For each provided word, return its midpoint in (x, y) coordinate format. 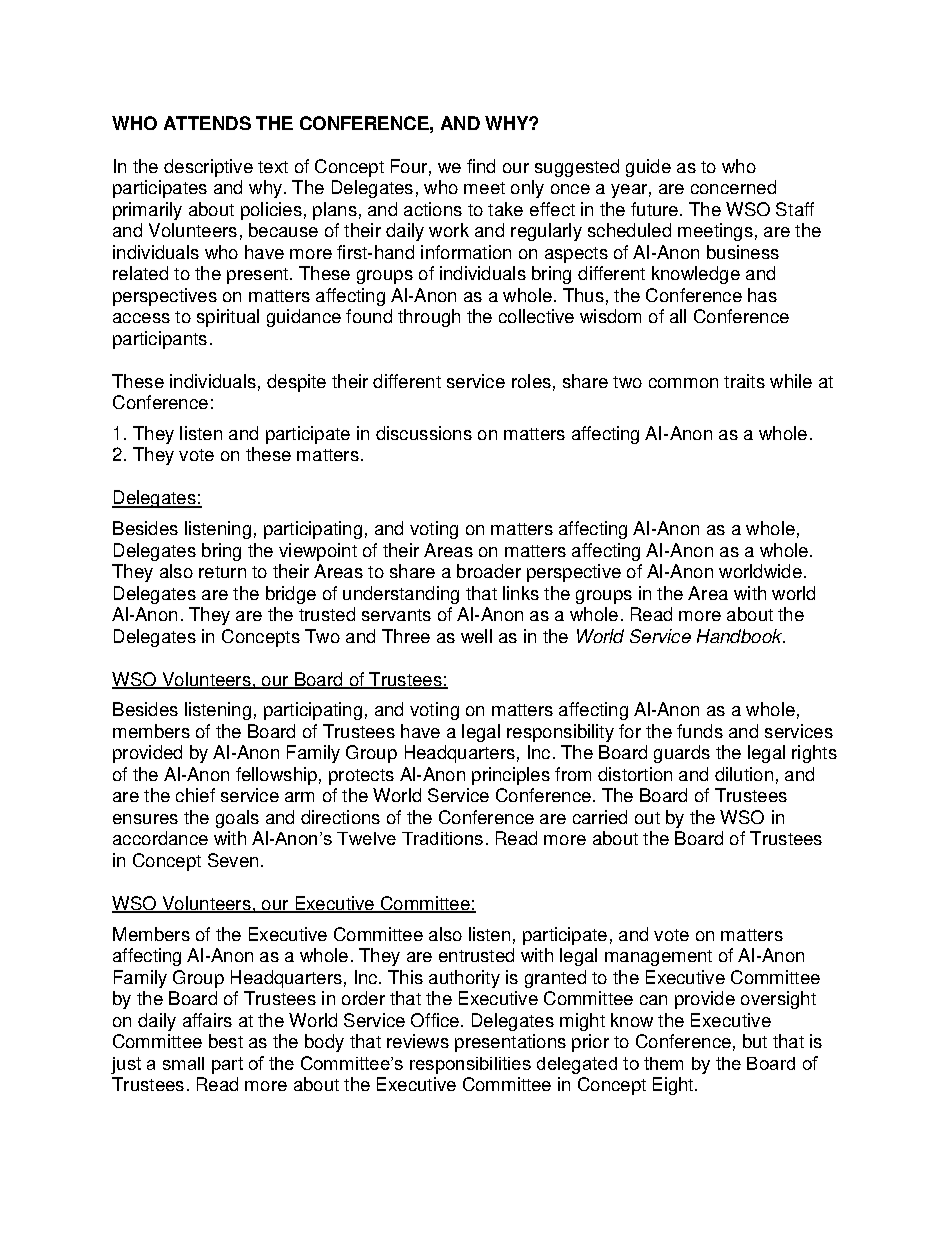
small (183, 1063)
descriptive (208, 168)
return (222, 572)
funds (700, 731)
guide (648, 168)
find (481, 166)
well (476, 636)
